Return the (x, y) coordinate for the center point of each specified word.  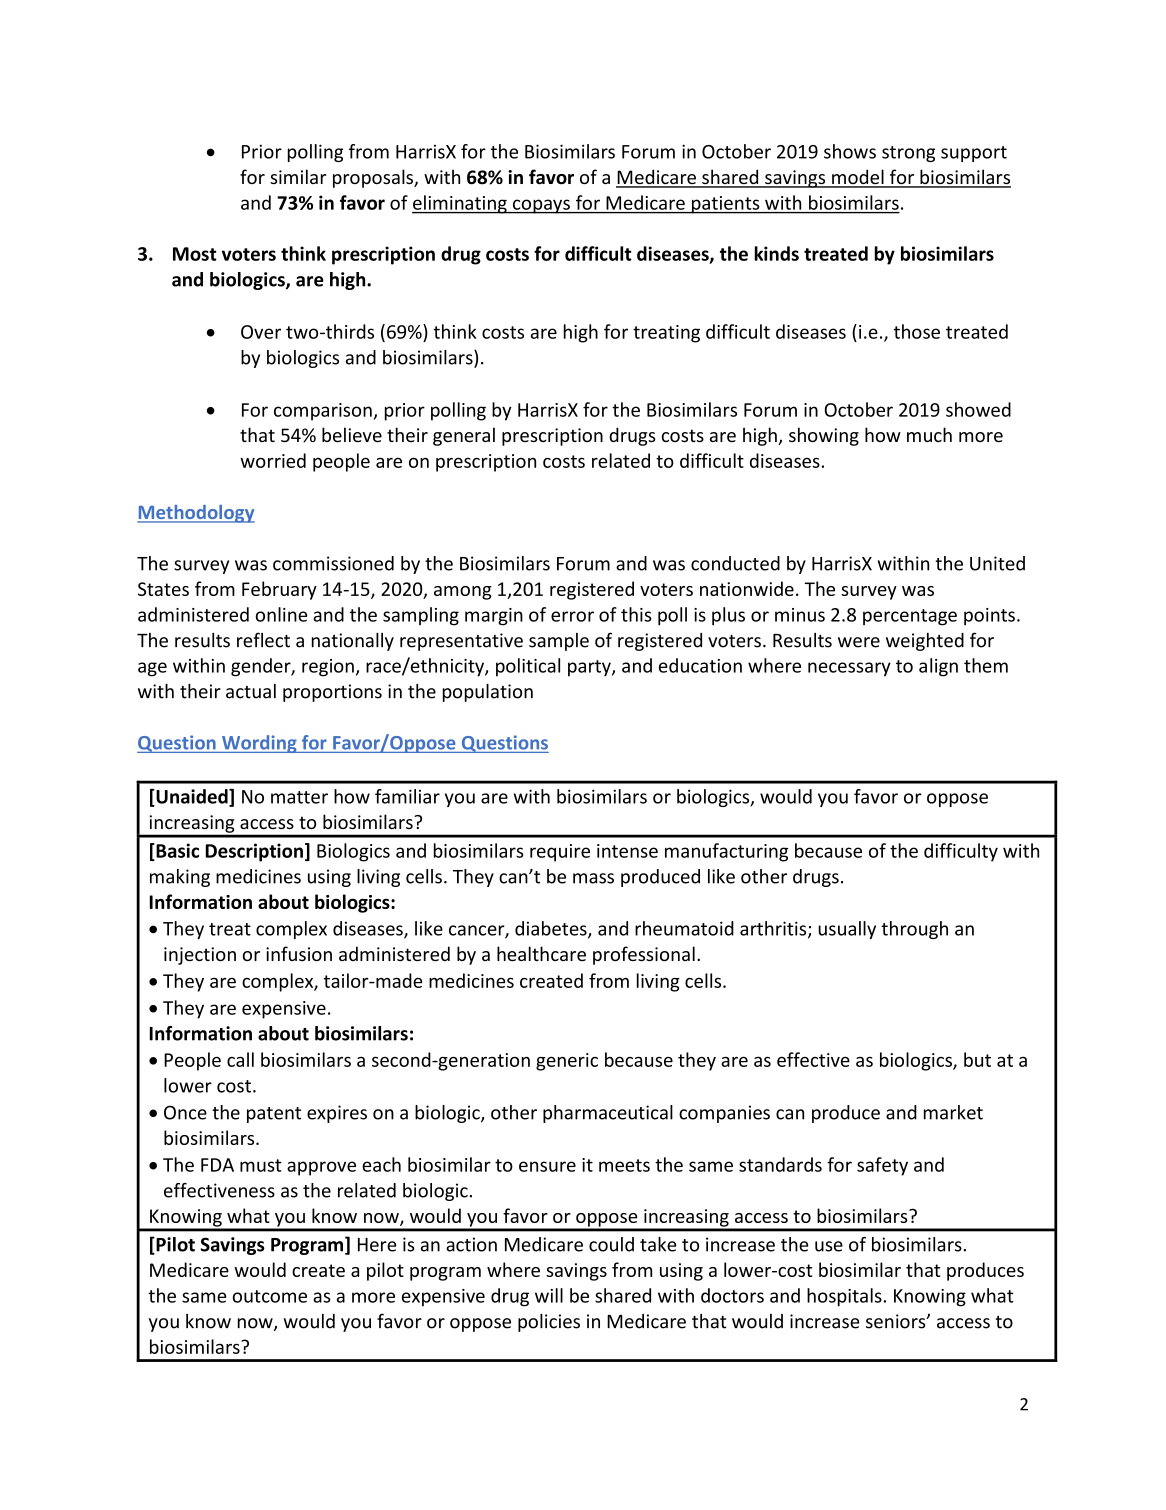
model (858, 178)
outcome (270, 1296)
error (572, 616)
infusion (299, 953)
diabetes (552, 929)
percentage (910, 617)
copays (541, 206)
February (279, 590)
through (914, 930)
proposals (374, 178)
